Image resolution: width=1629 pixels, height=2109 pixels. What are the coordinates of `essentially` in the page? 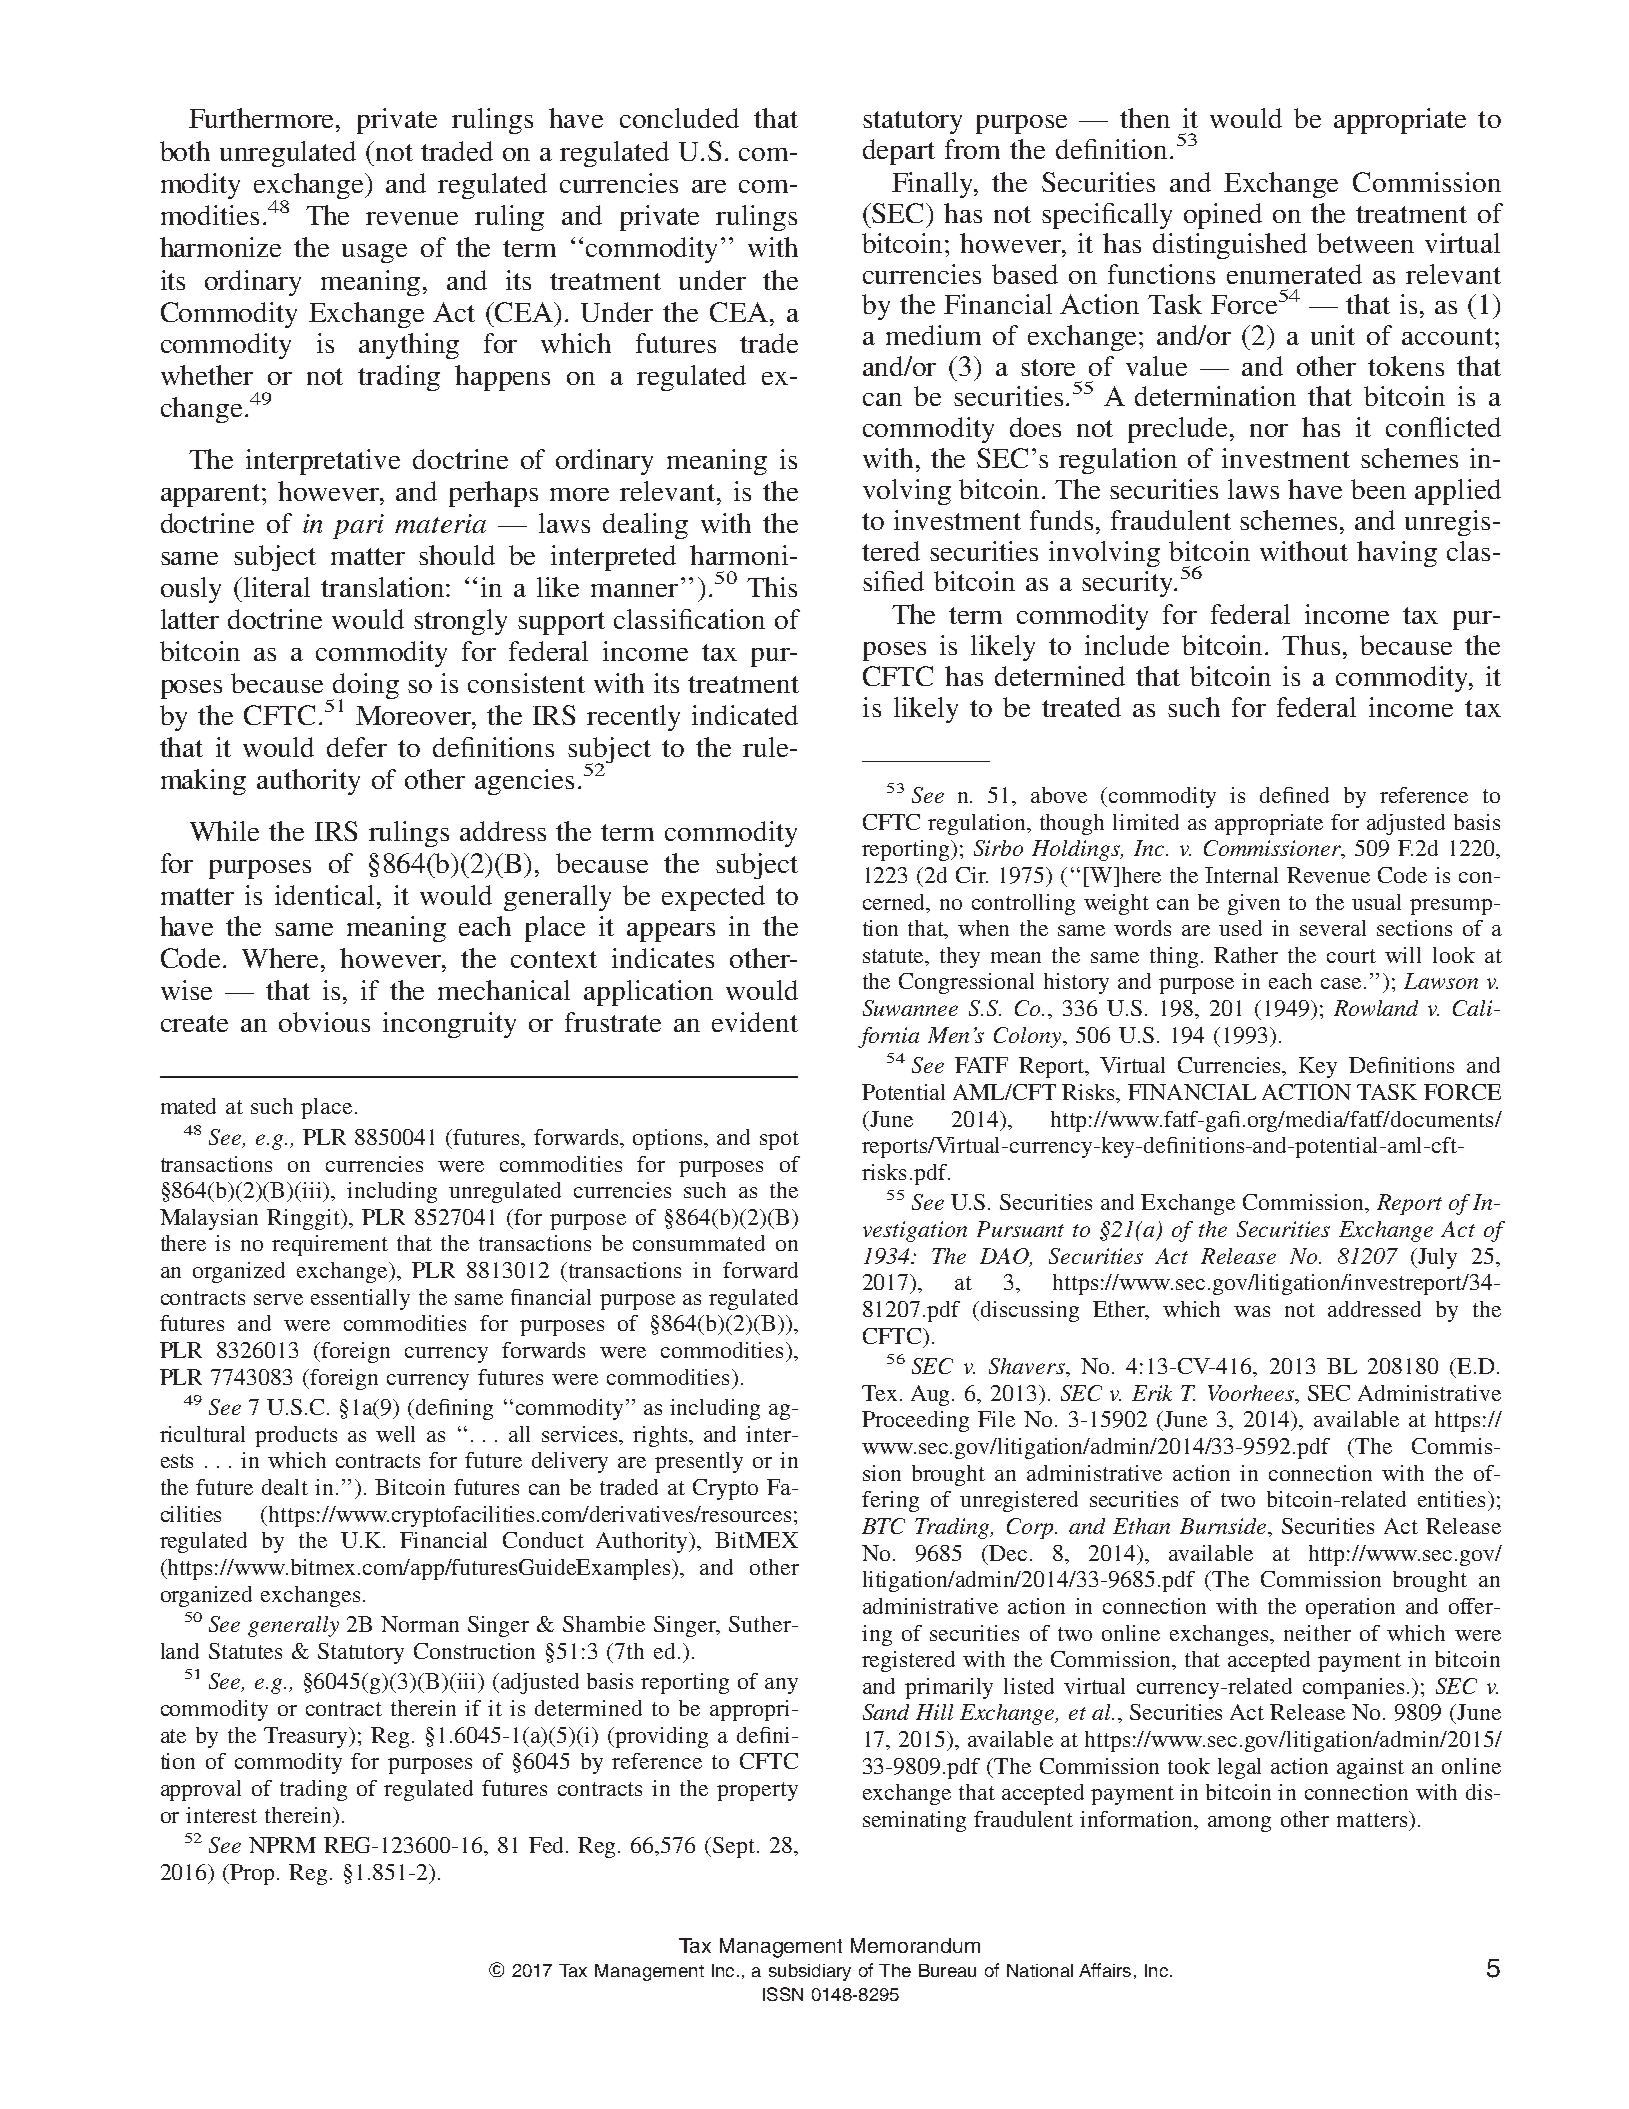 It's located at (360, 1299).
